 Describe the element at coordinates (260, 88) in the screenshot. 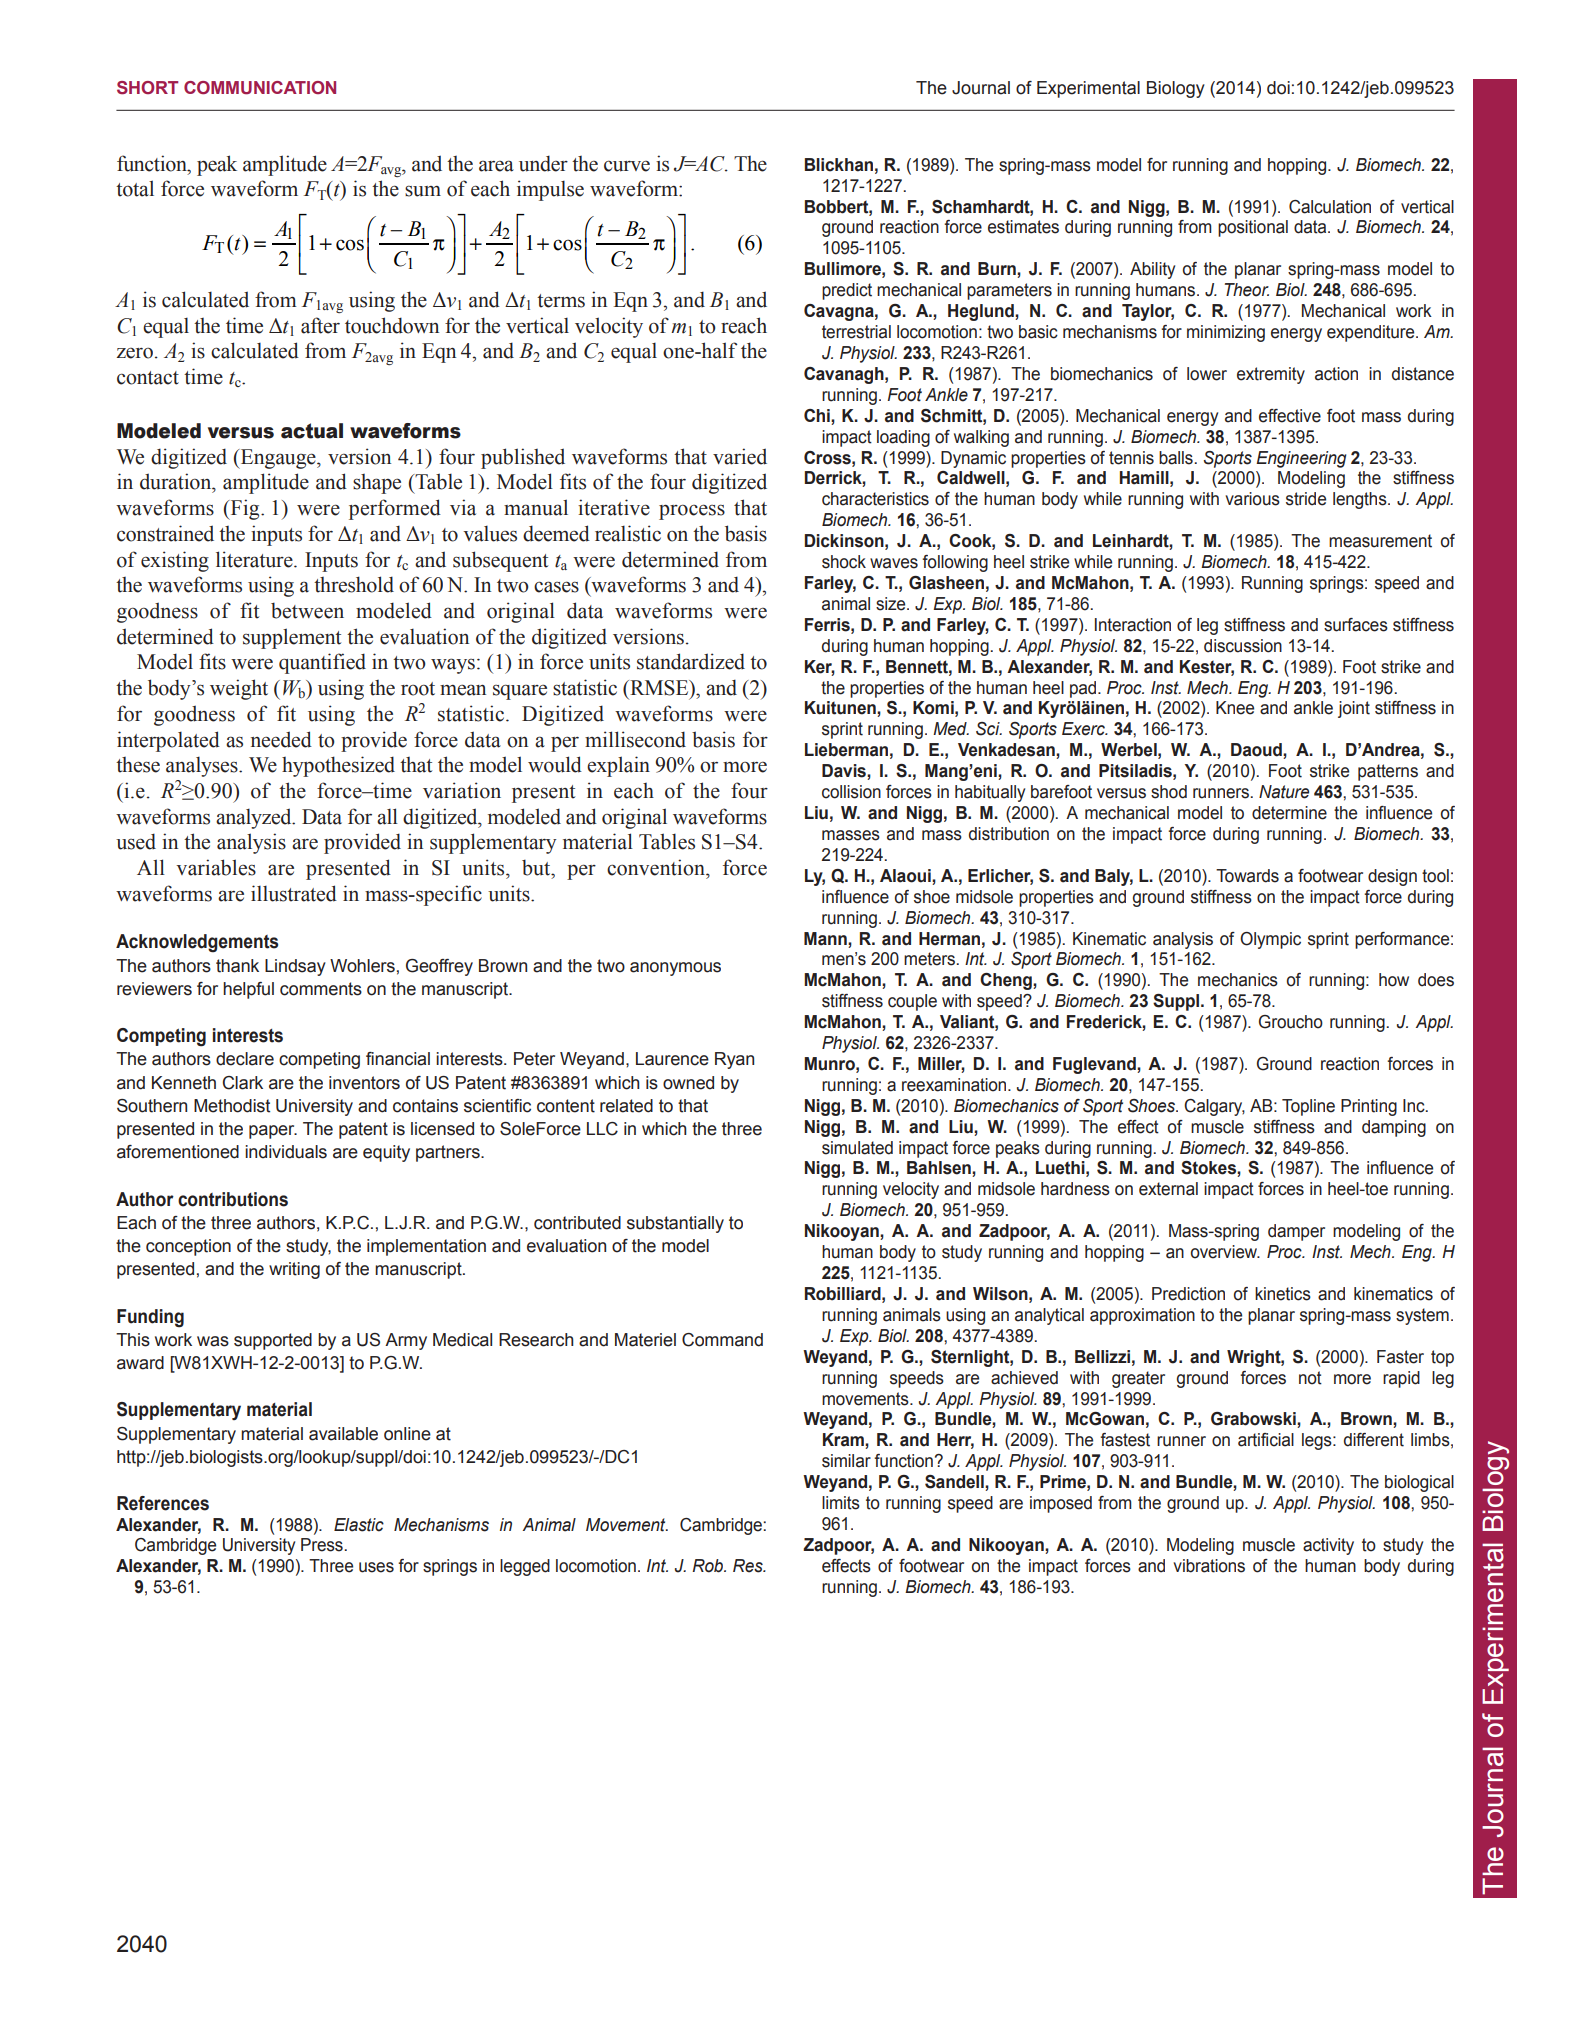

I see `COMMUNICATION` at that location.
